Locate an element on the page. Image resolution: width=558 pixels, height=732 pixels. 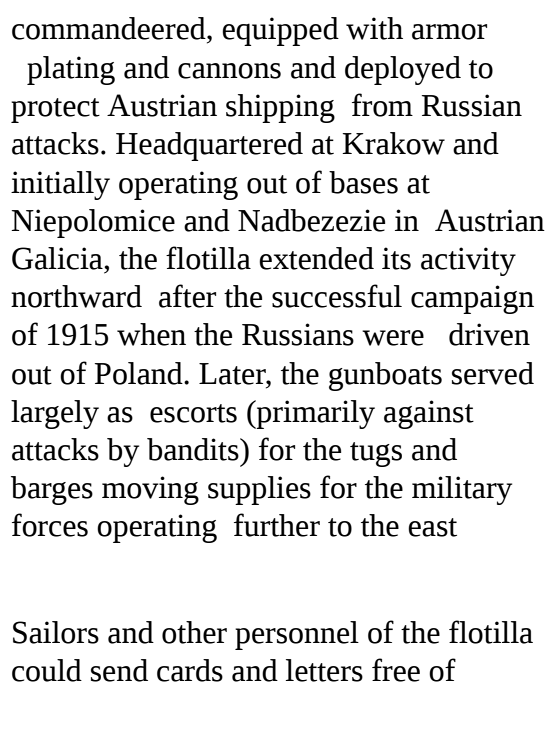
equipped is located at coordinates (280, 31).
